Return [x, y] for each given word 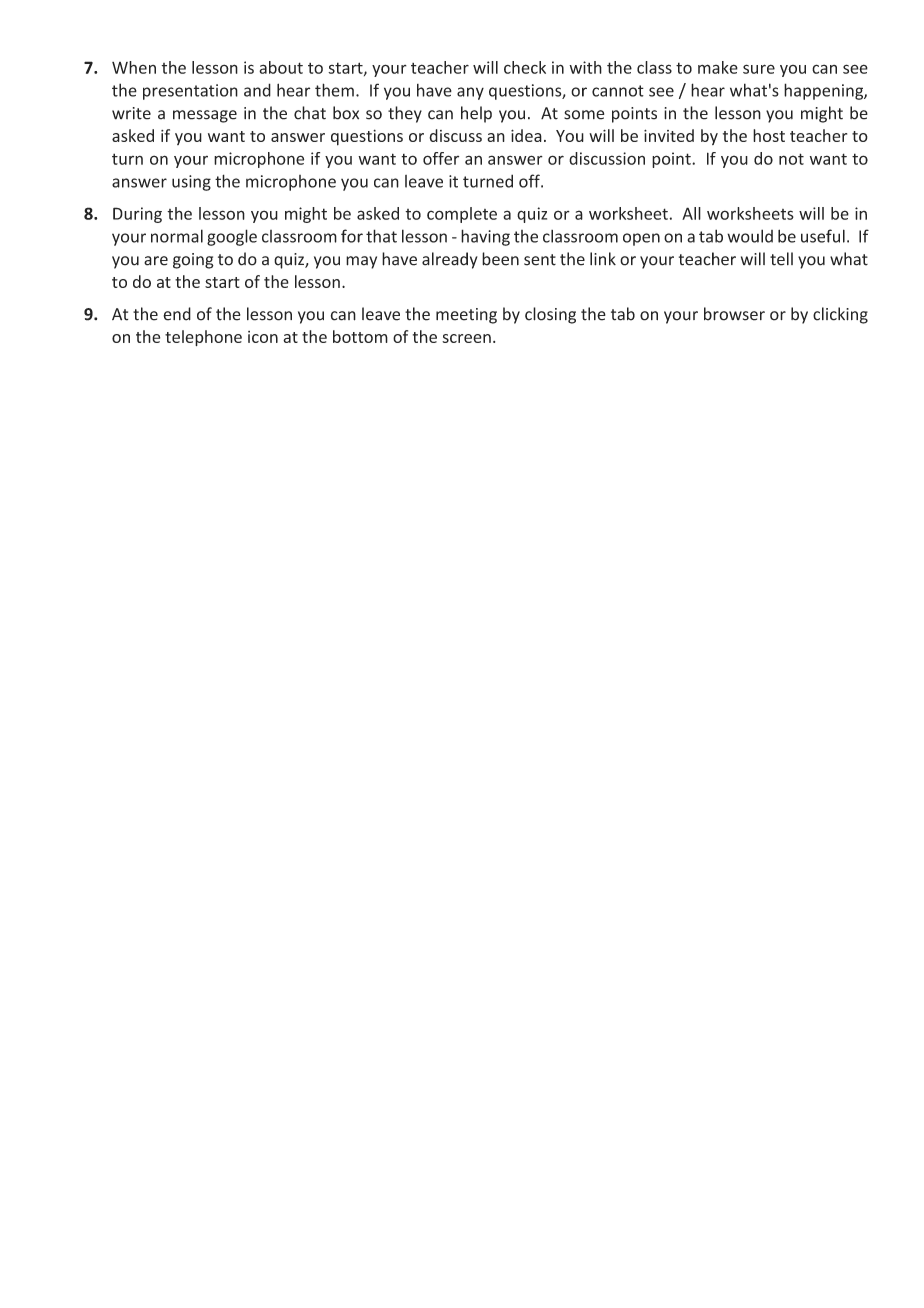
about [281, 67]
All [691, 213]
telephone [203, 338]
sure [759, 69]
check [525, 67]
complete [462, 215]
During [137, 215]
